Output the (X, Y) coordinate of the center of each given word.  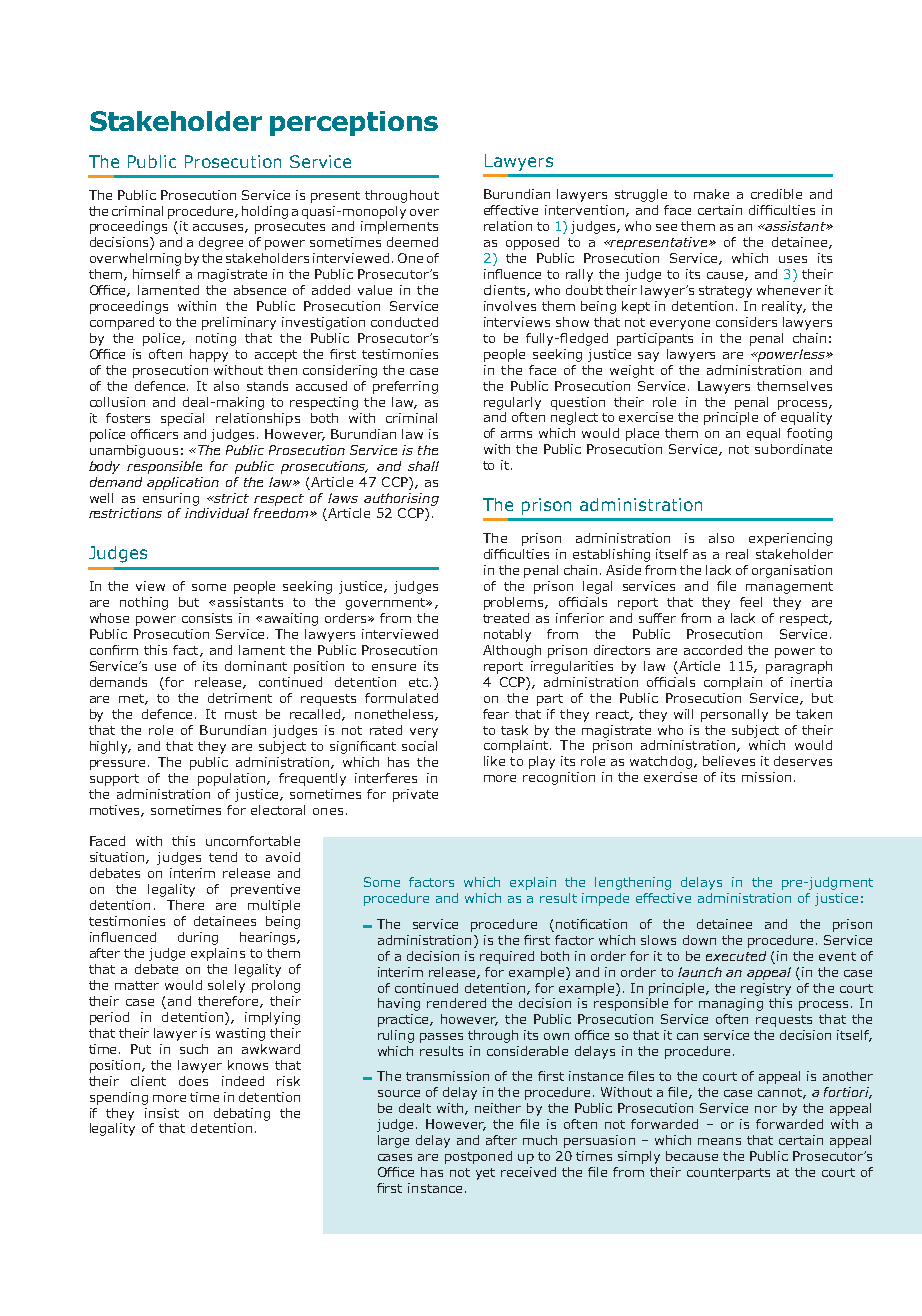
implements (399, 227)
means (719, 1141)
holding (265, 212)
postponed (478, 1157)
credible (776, 194)
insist (162, 1113)
